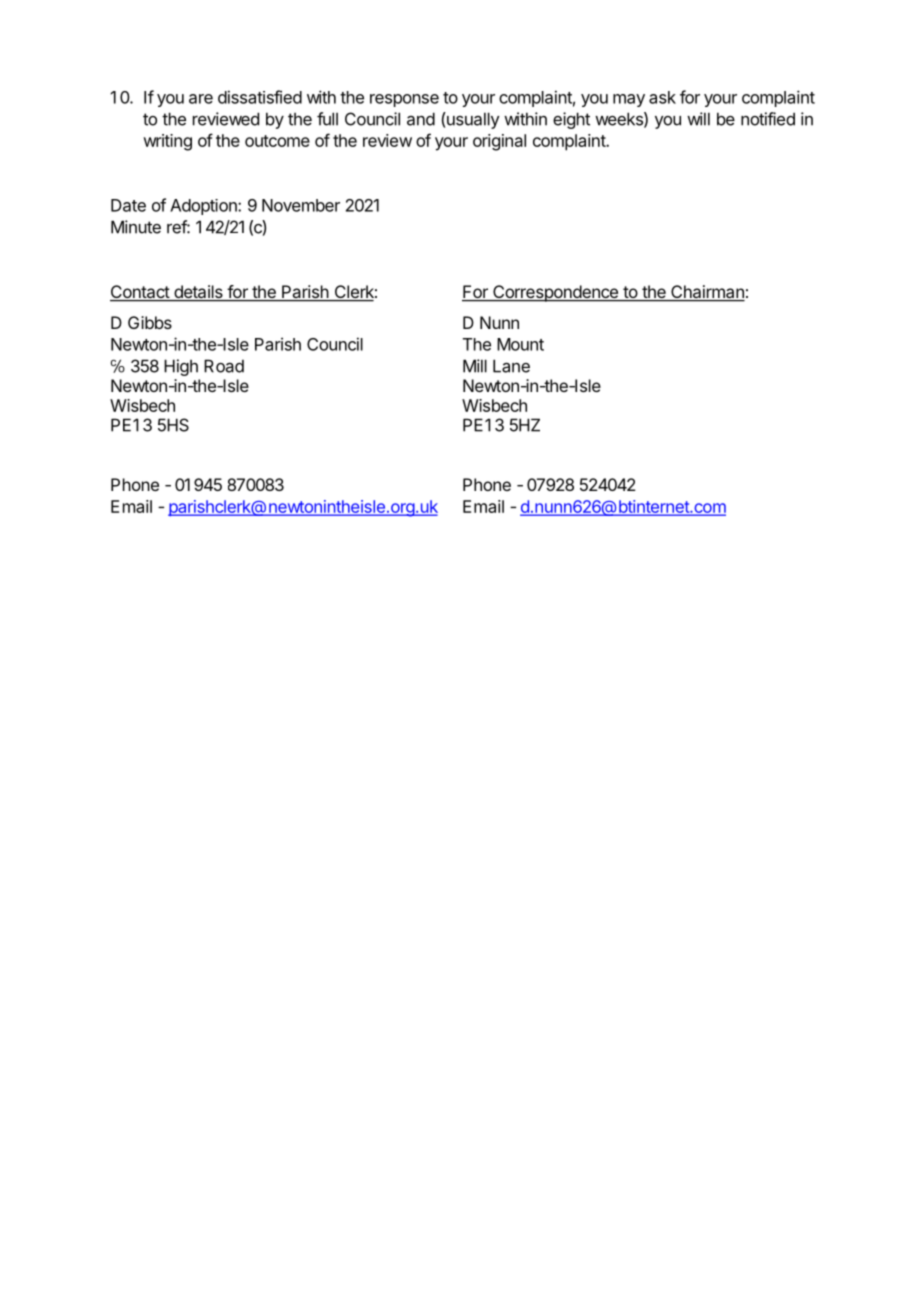 This image has height=1307, width=924. I want to click on are, so click(201, 99).
